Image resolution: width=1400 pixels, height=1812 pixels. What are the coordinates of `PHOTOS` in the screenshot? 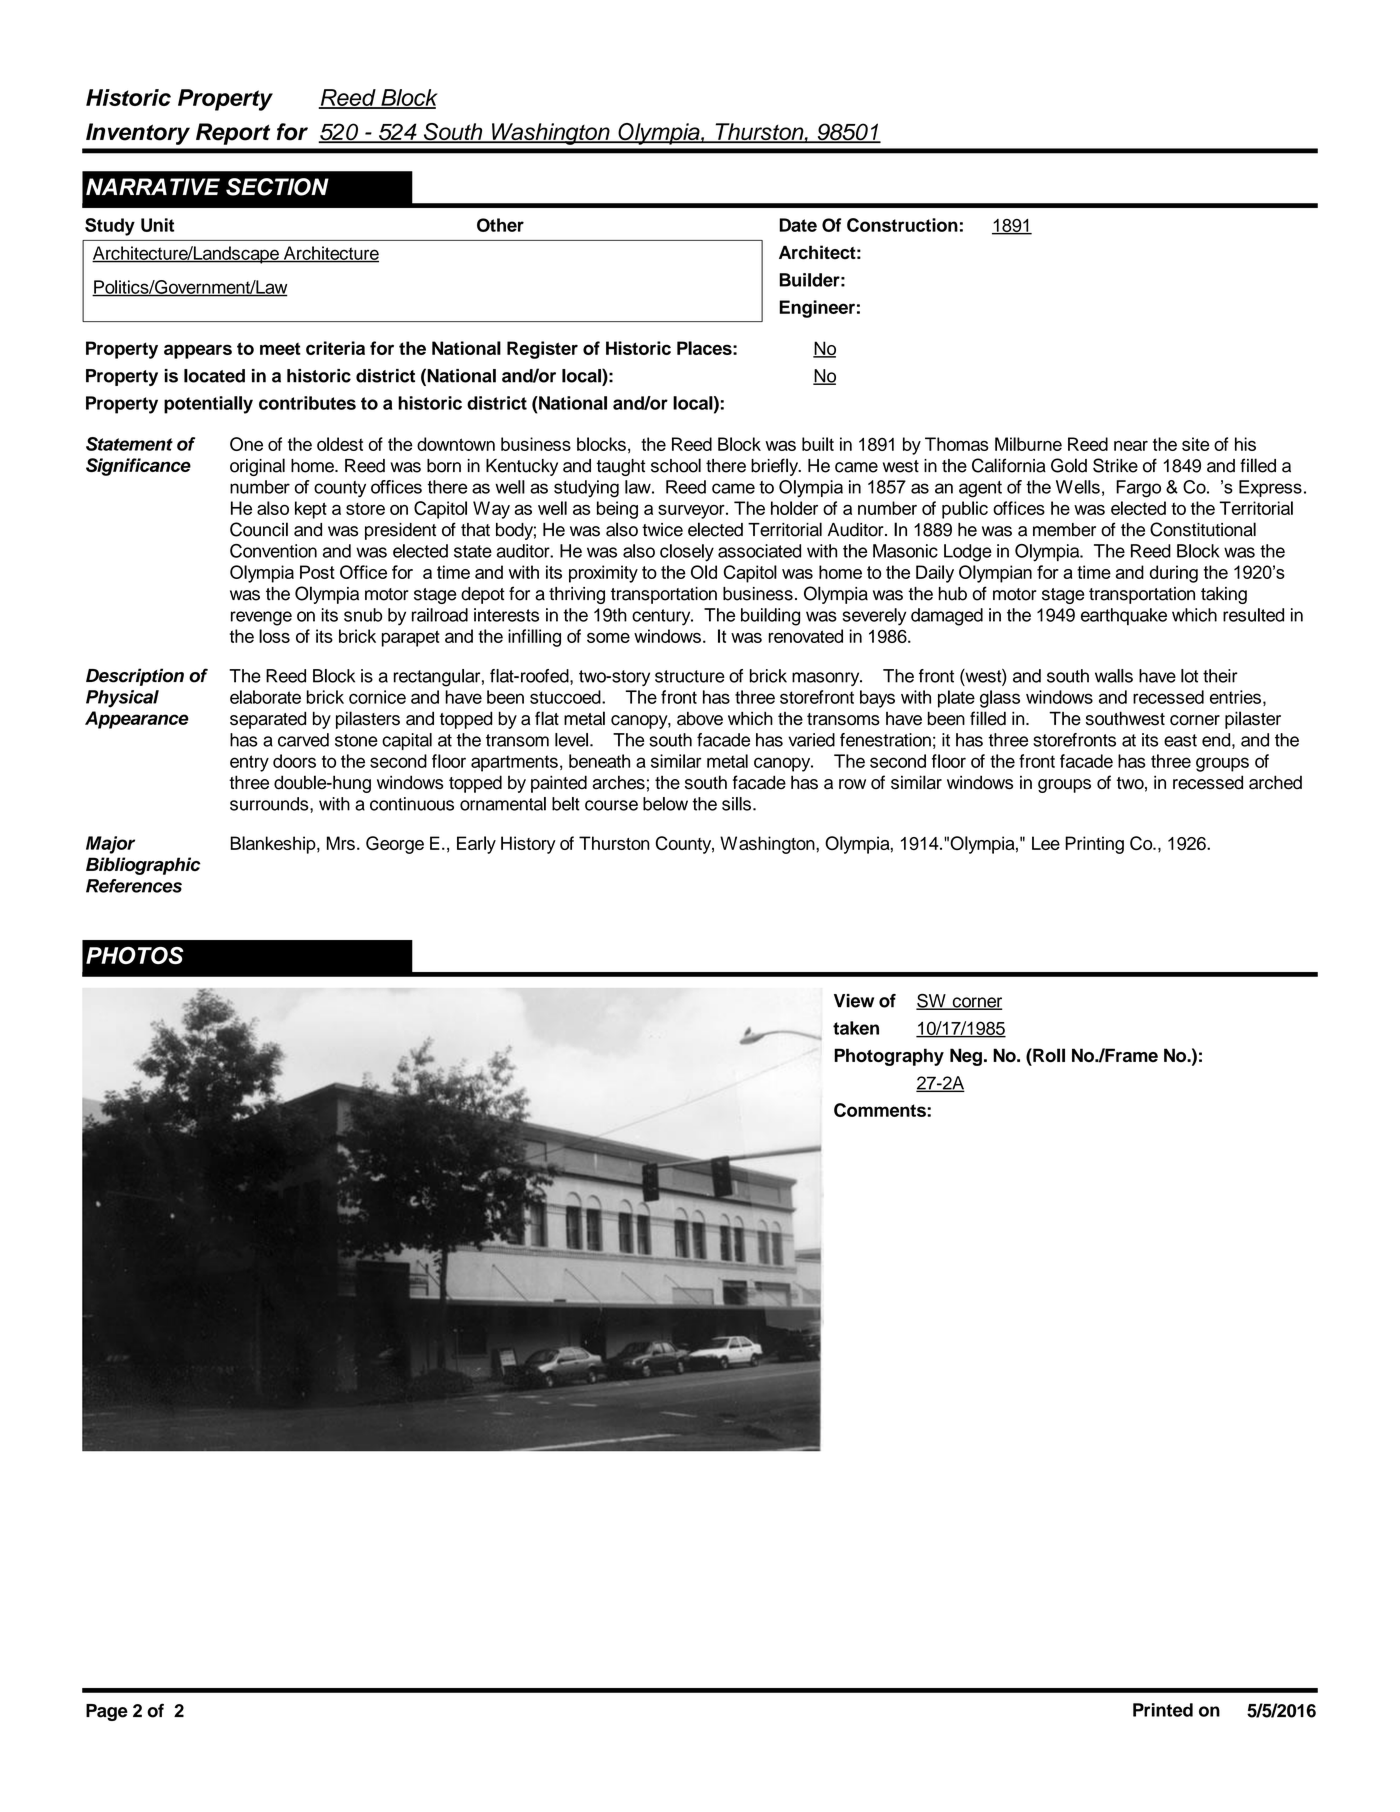 It's located at (135, 955).
